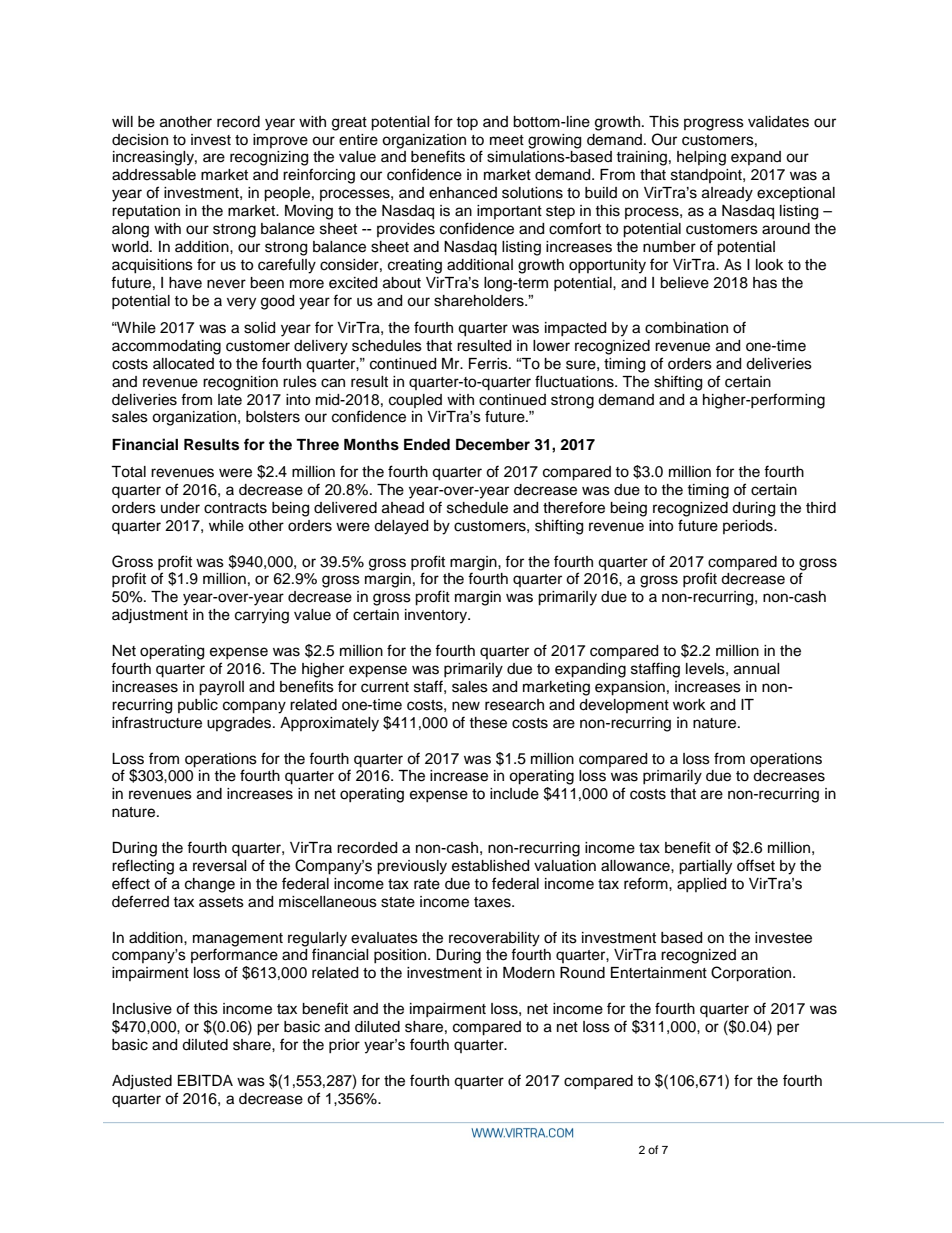  What do you see at coordinates (701, 158) in the screenshot?
I see `helping` at bounding box center [701, 158].
